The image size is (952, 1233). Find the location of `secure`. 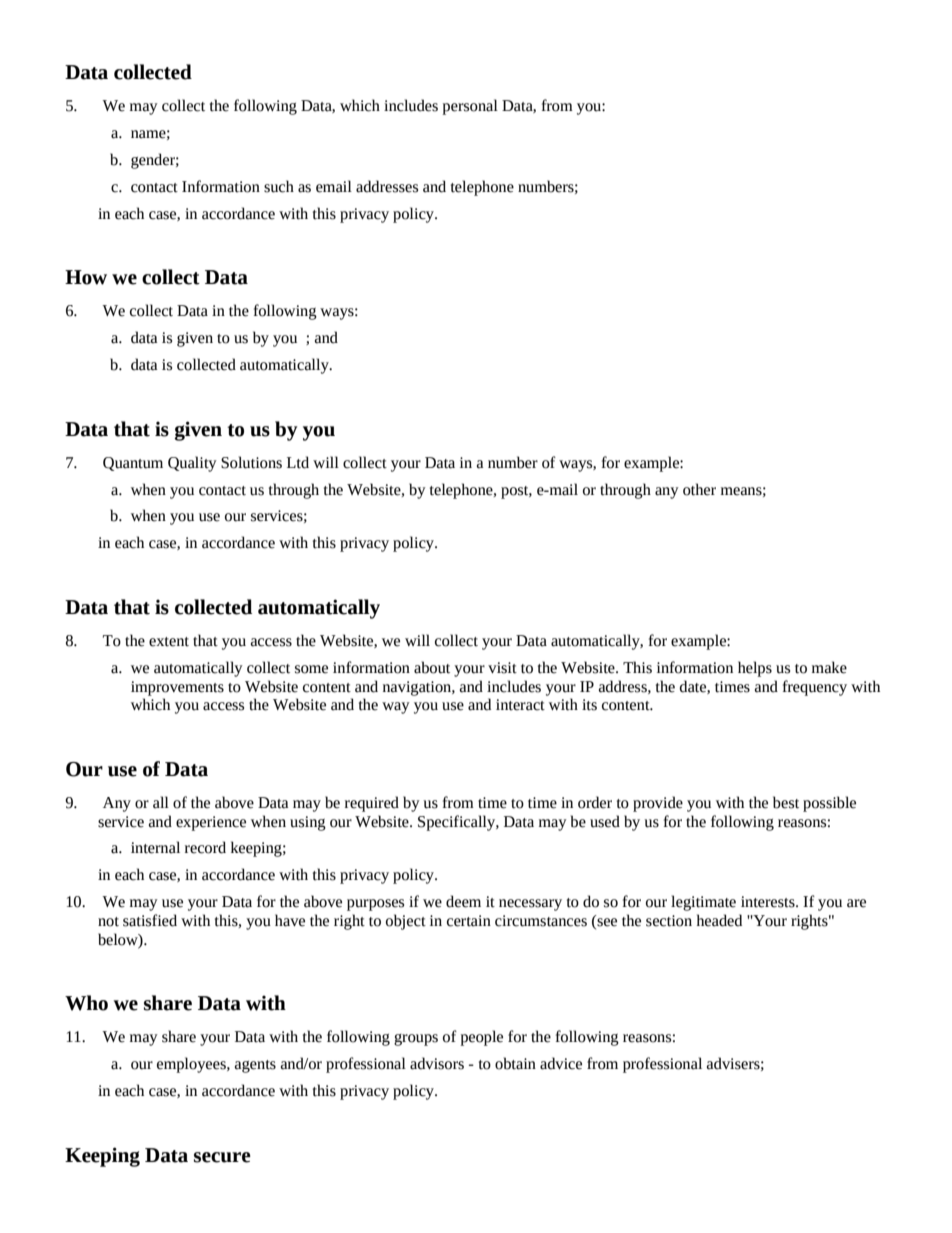

secure is located at coordinates (222, 1157).
